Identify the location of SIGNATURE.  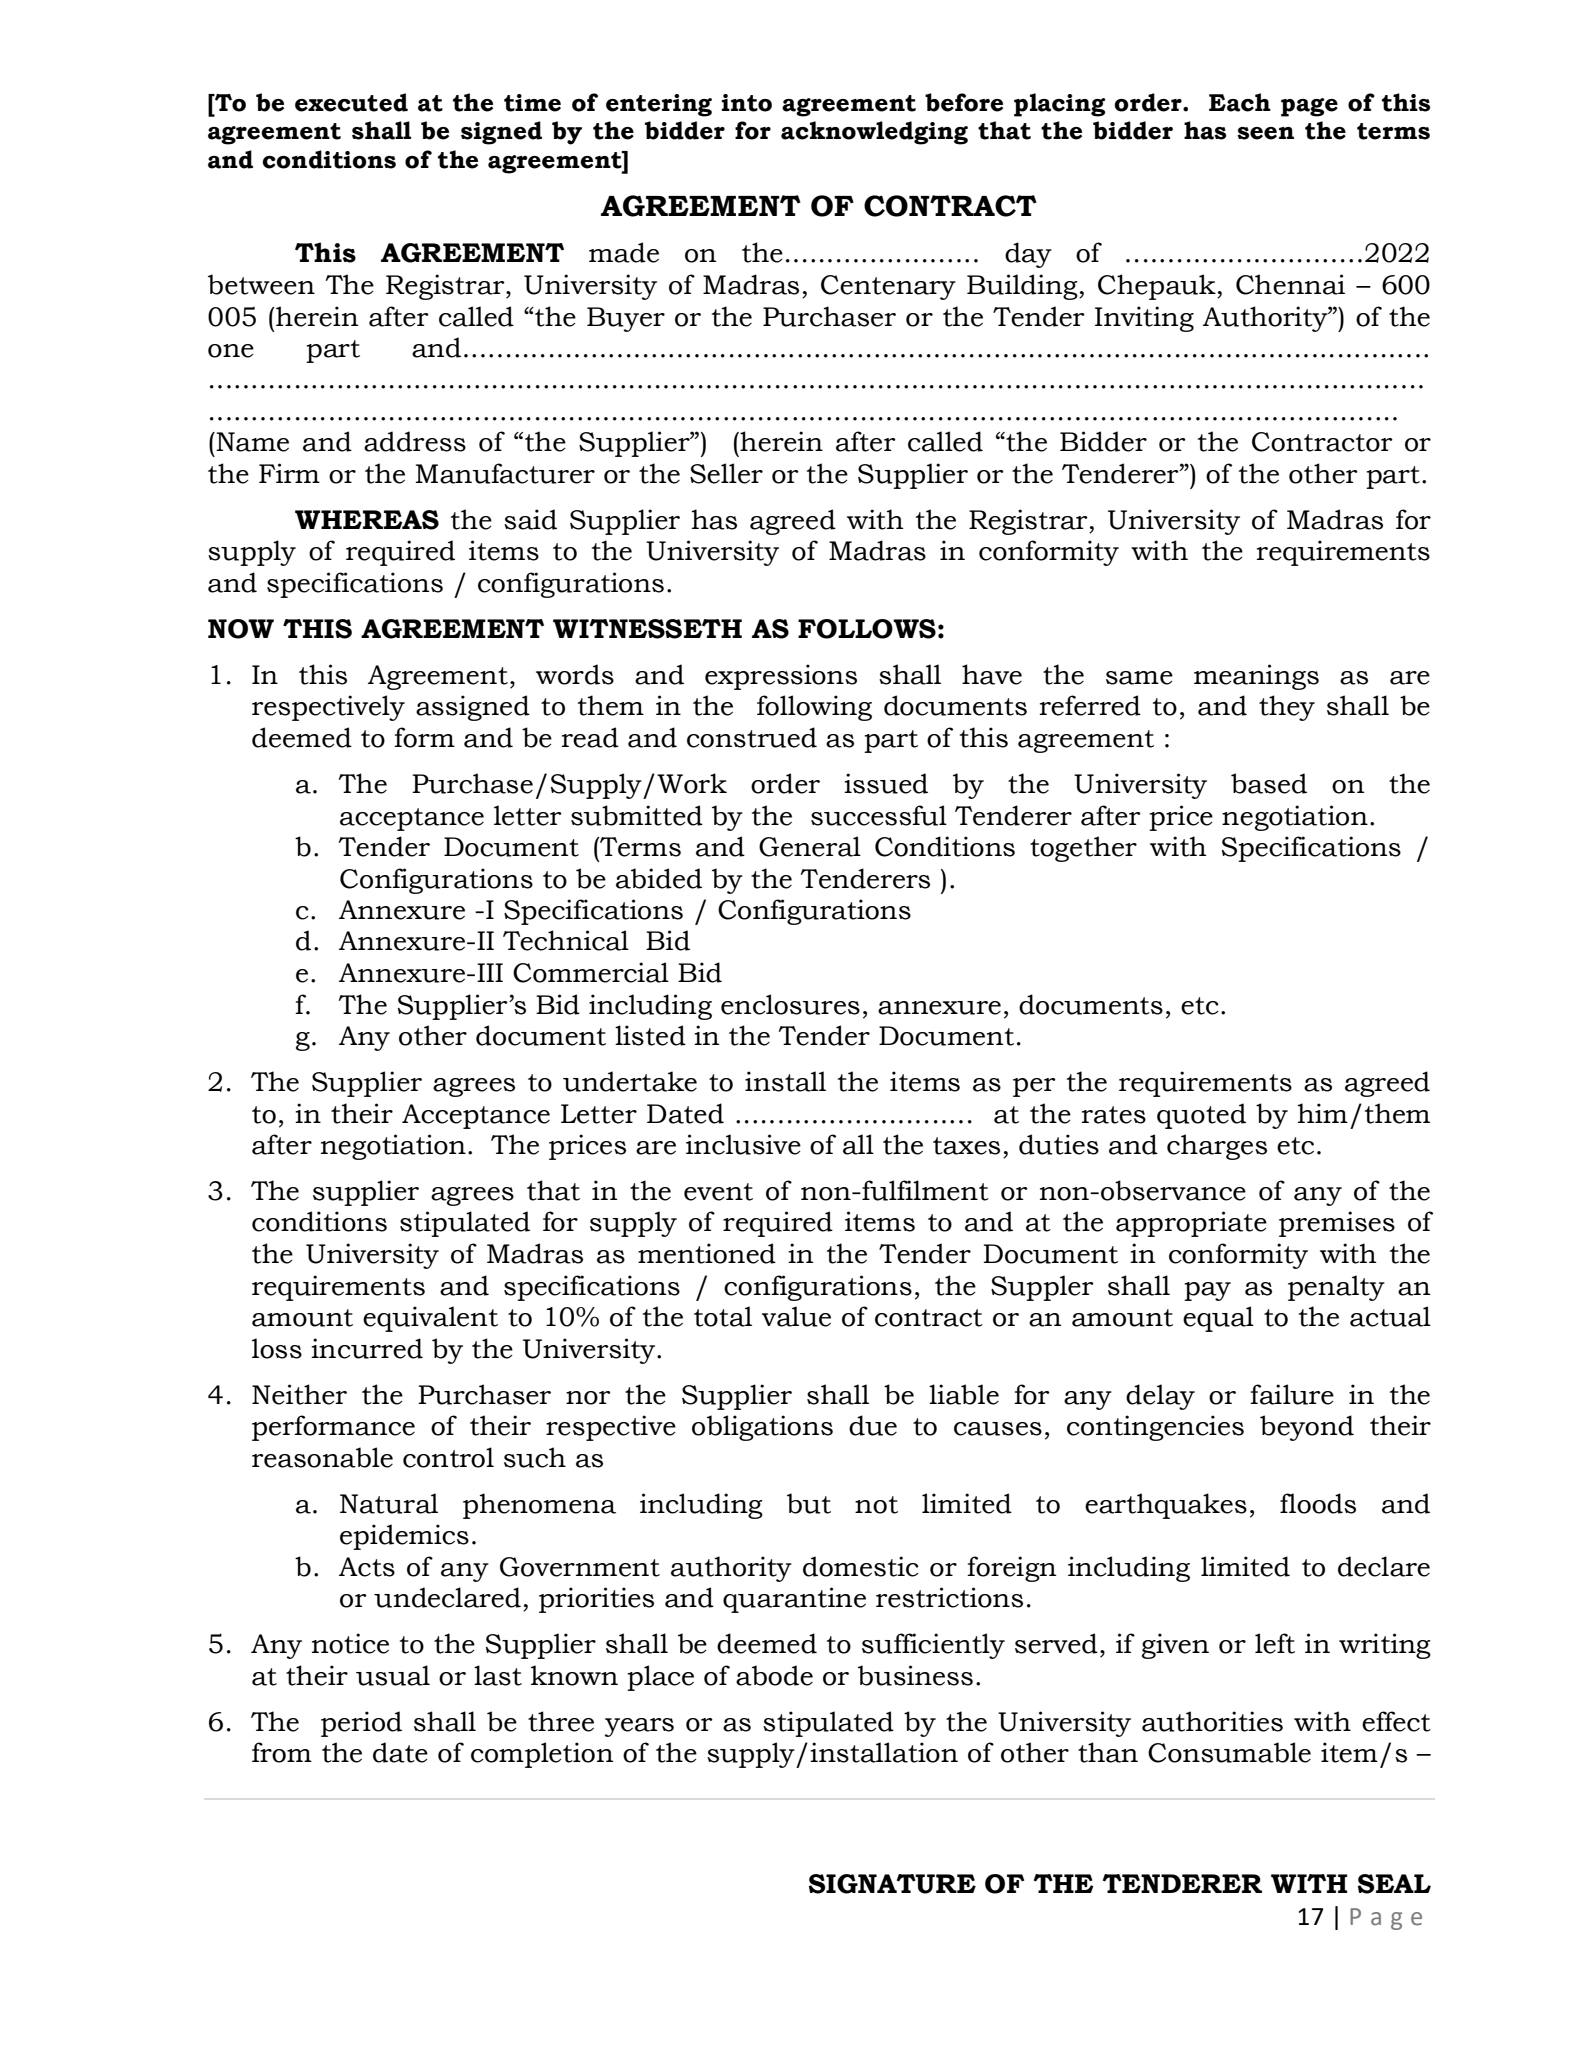
(892, 1884).
